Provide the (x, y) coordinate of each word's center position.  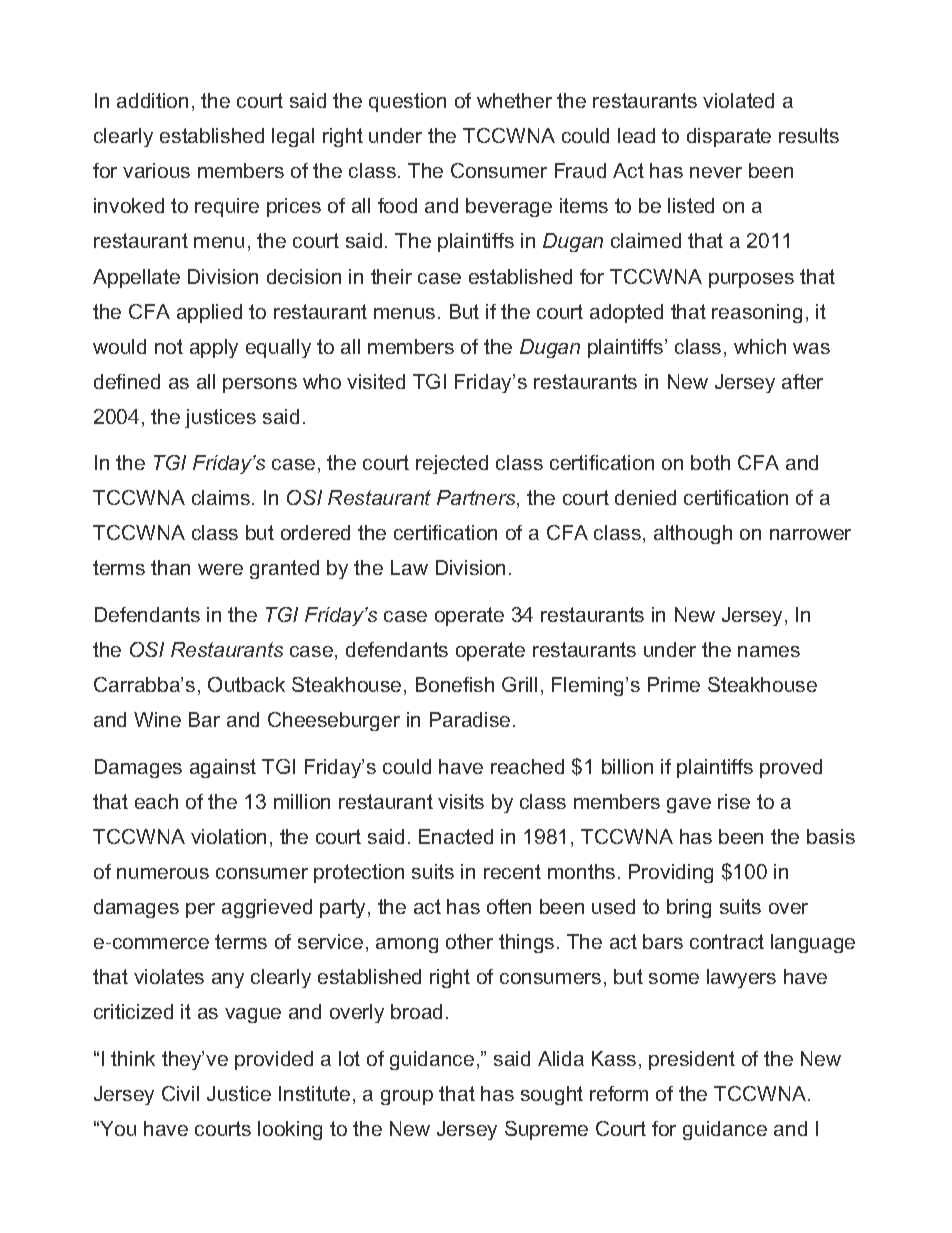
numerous (163, 873)
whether (514, 100)
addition (152, 100)
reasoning (757, 313)
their (391, 276)
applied (209, 313)
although (693, 534)
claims (221, 497)
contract (727, 941)
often (509, 906)
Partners (477, 499)
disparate (729, 137)
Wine (157, 719)
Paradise (470, 719)
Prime (674, 684)
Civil (180, 1093)
